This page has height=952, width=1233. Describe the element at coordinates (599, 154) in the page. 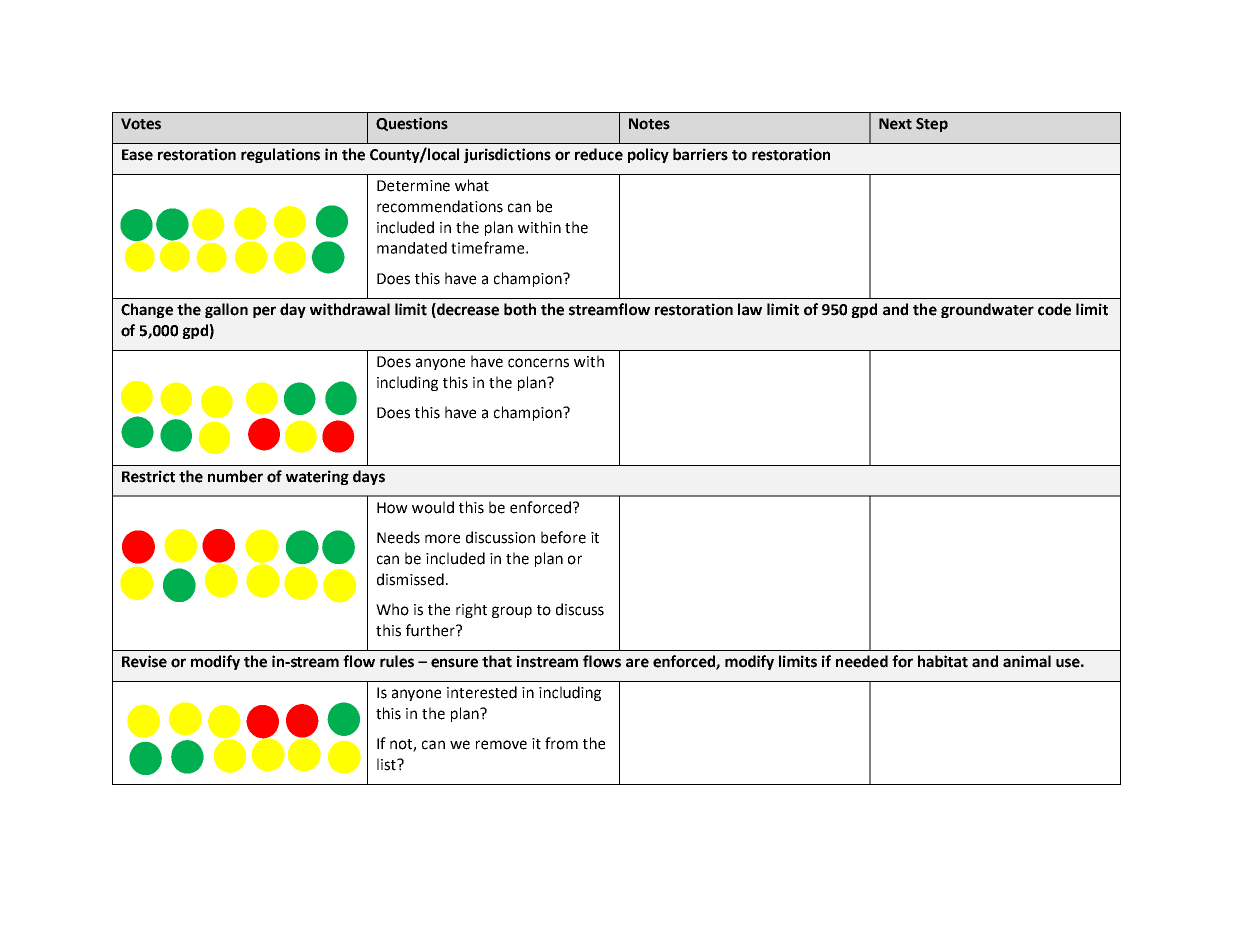

I see `reduce` at that location.
